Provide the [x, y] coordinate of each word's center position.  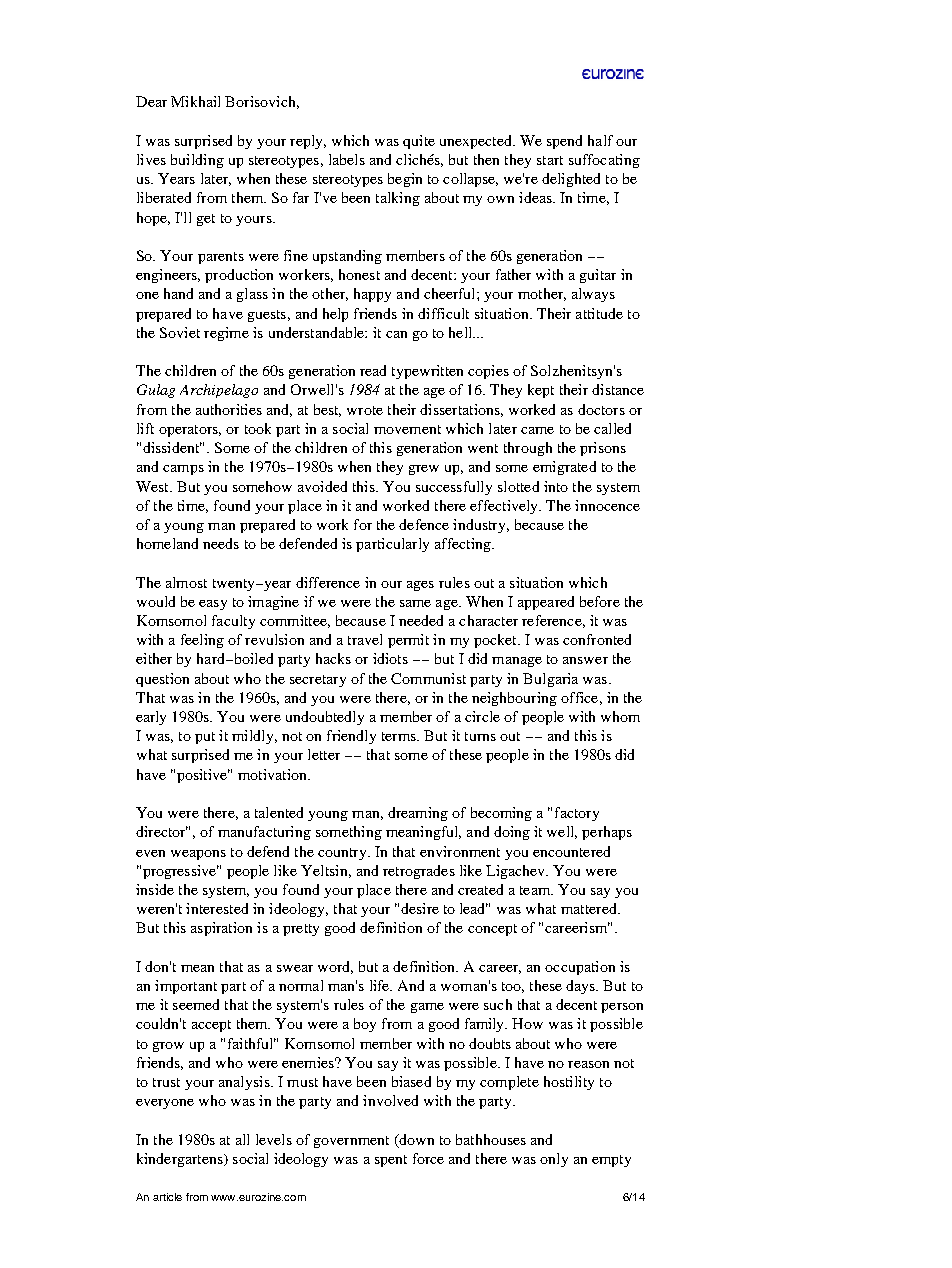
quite [419, 142]
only [554, 1160]
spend [564, 142]
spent [391, 1161]
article [167, 1197]
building [197, 161]
